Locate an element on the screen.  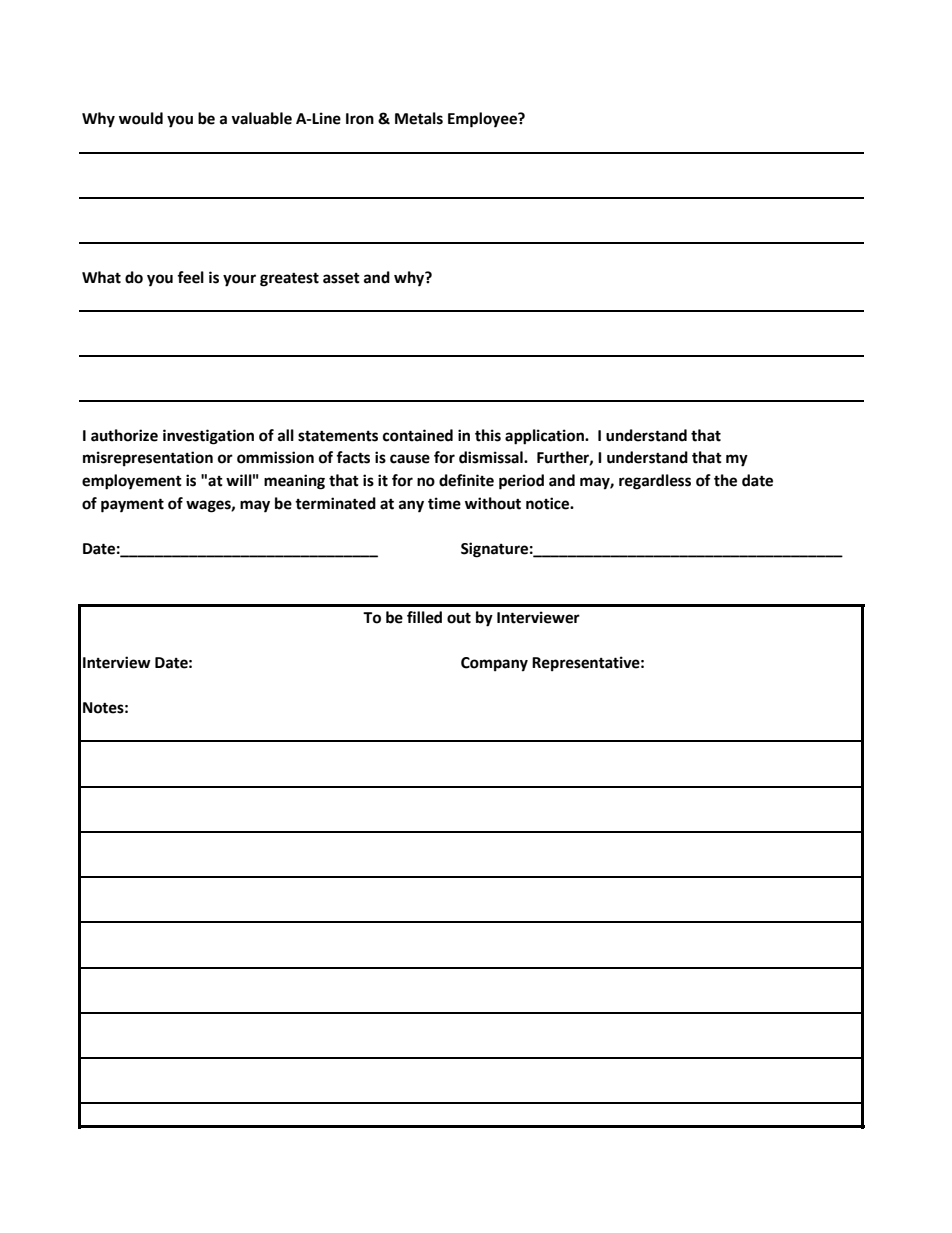
Iron is located at coordinates (360, 119).
